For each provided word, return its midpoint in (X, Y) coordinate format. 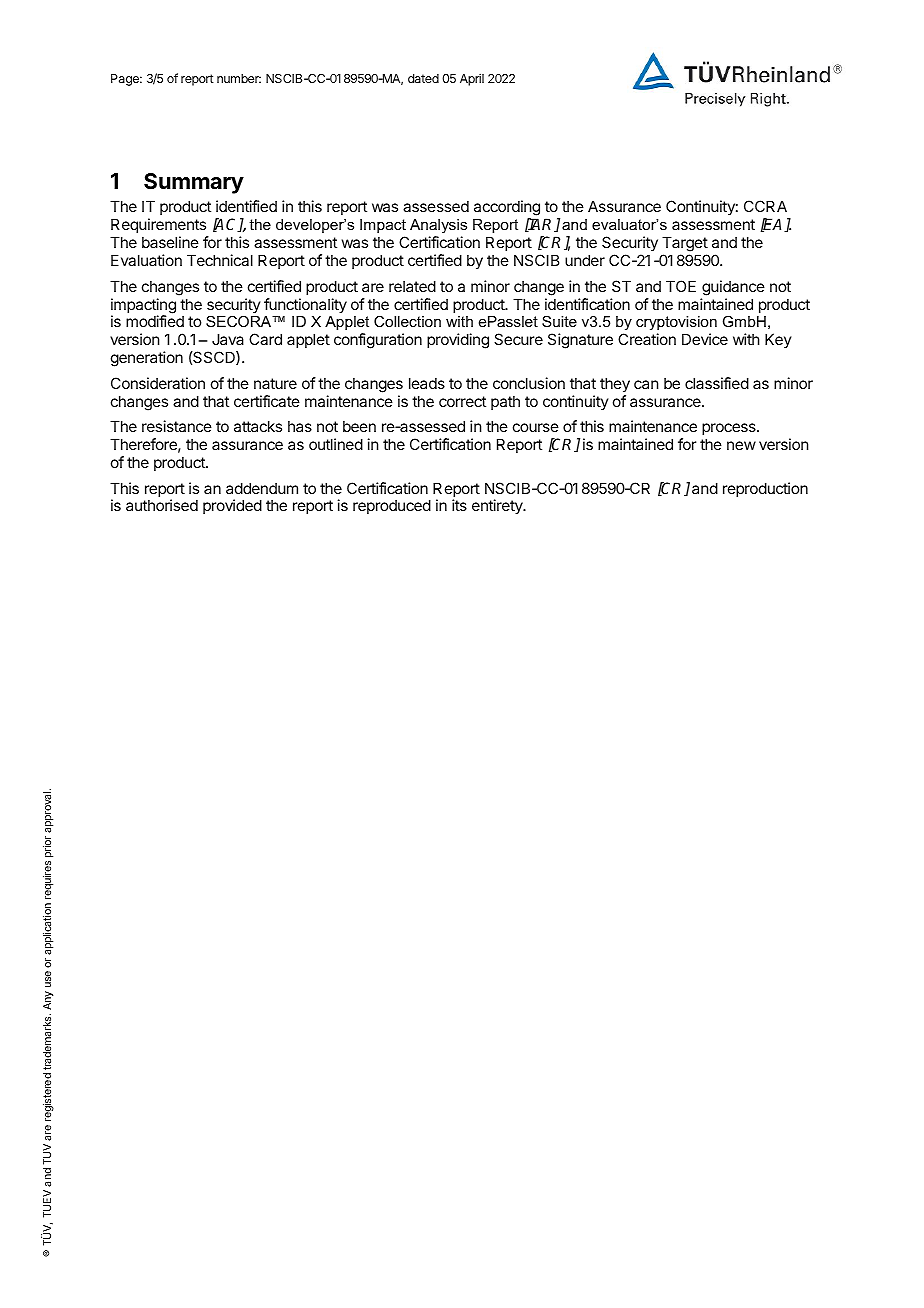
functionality (305, 305)
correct (462, 401)
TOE (681, 286)
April (472, 79)
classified (717, 383)
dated (423, 78)
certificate (267, 401)
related (412, 286)
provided (232, 506)
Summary (194, 183)
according (507, 209)
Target (685, 244)
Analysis (438, 226)
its (459, 505)
